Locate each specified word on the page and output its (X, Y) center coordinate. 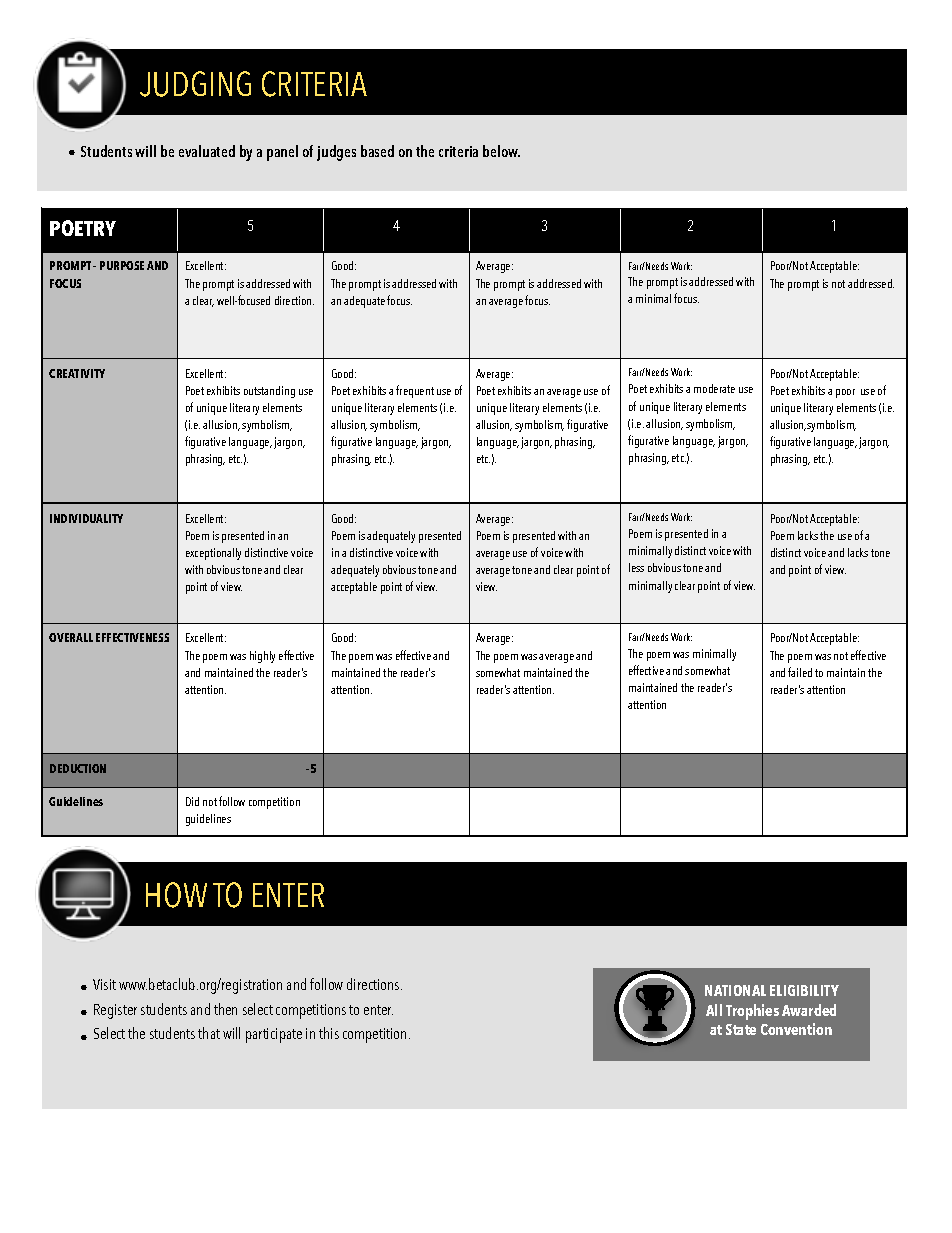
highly (262, 657)
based (377, 151)
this (329, 1033)
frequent (415, 391)
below (501, 151)
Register (115, 1011)
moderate (714, 388)
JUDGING (195, 84)
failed (800, 672)
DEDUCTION (78, 768)
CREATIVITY (77, 373)
